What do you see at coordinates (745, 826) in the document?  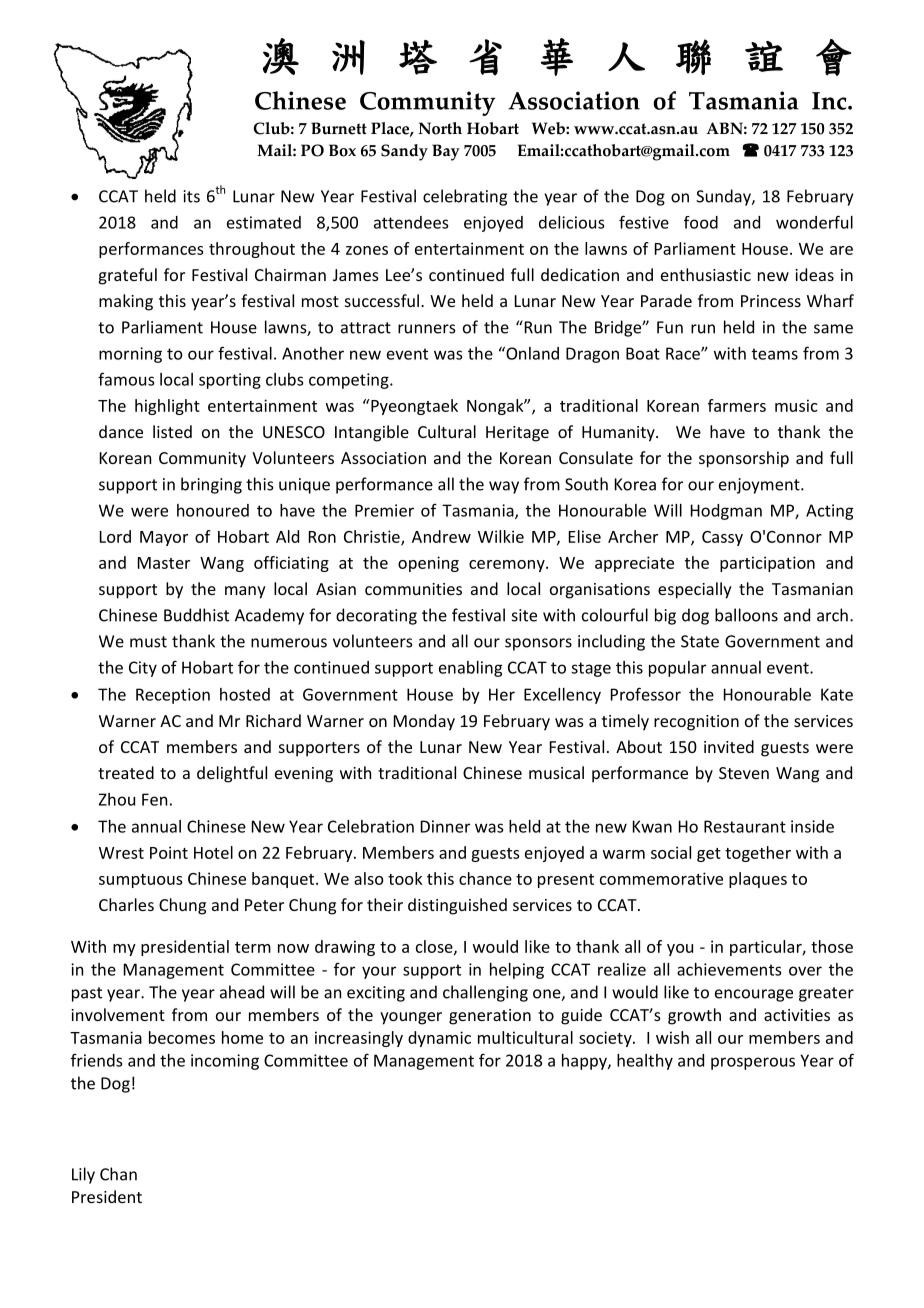 I see `Restaurant` at bounding box center [745, 826].
